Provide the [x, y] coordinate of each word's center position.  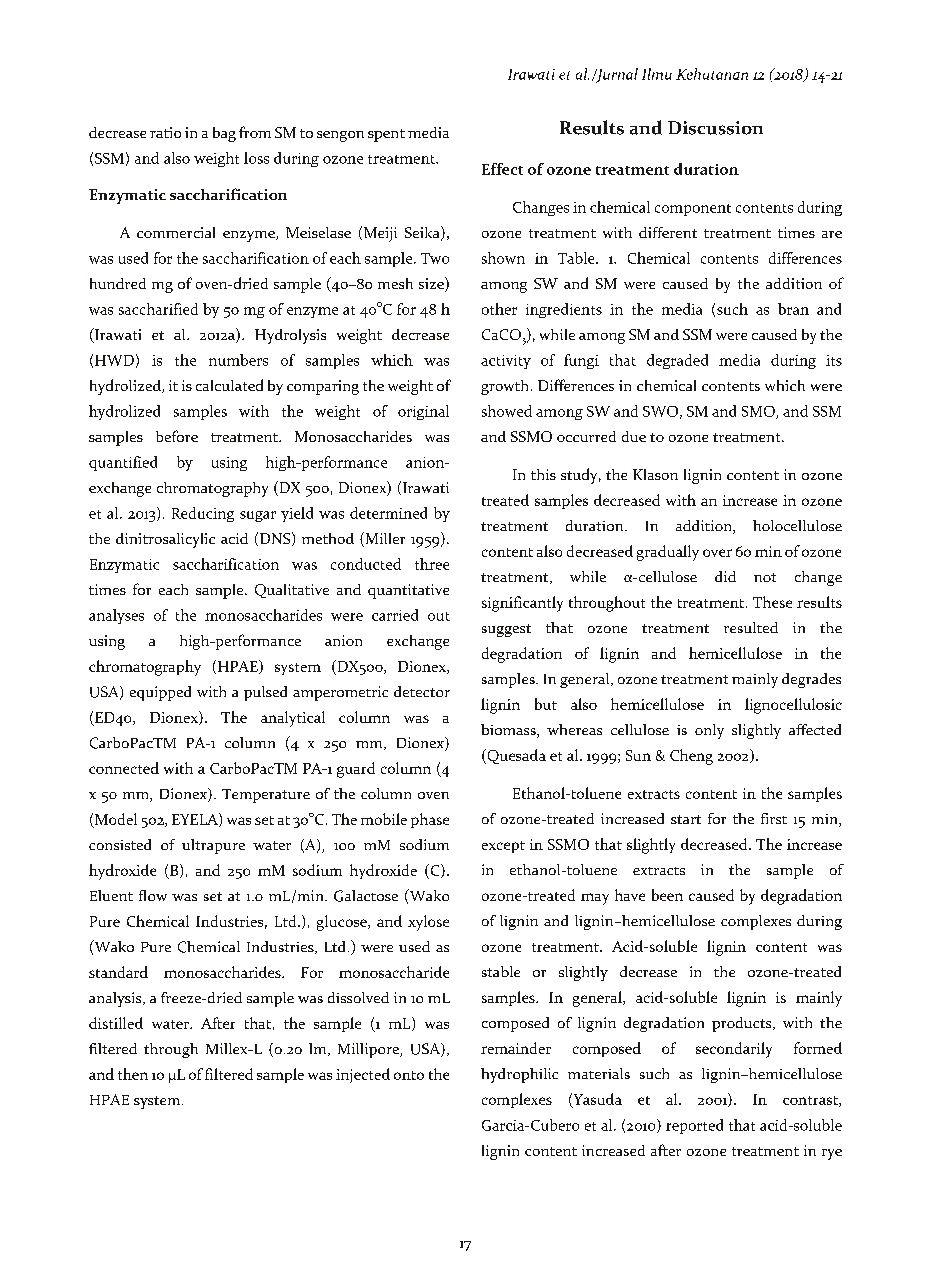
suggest [506, 630]
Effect [502, 169]
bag [224, 134]
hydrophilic [519, 1075]
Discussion [715, 128]
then [133, 1074]
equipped [160, 693]
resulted [751, 627]
